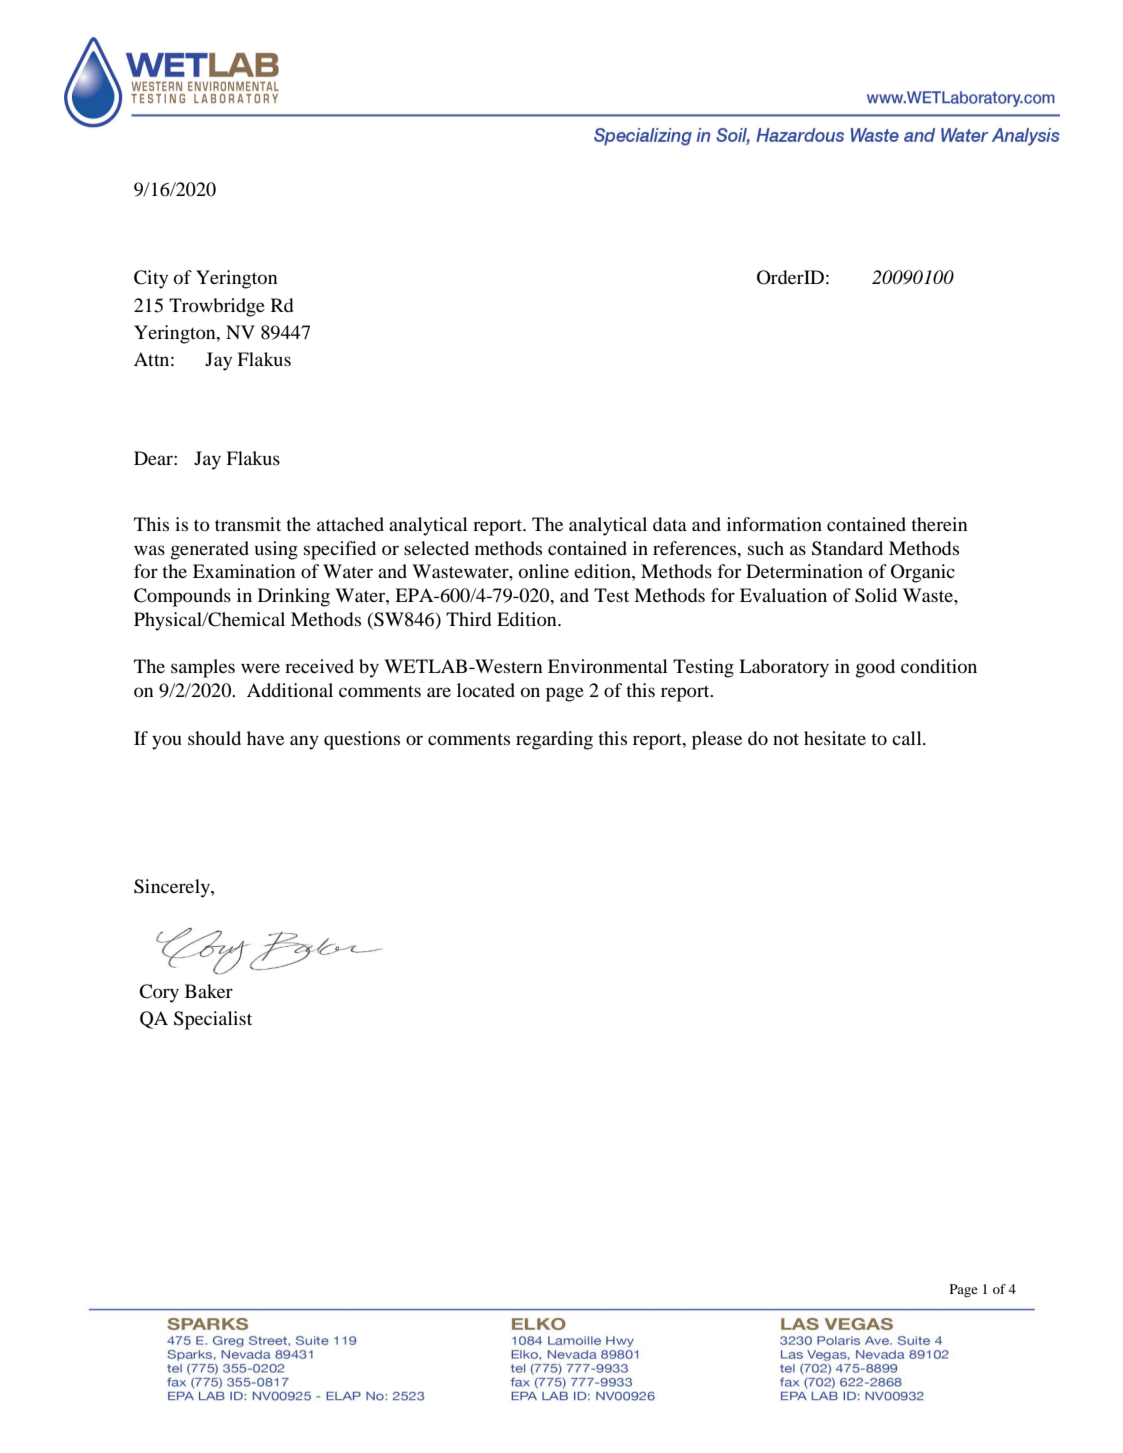 The width and height of the screenshot is (1123, 1453). What do you see at coordinates (265, 738) in the screenshot?
I see `have` at bounding box center [265, 738].
